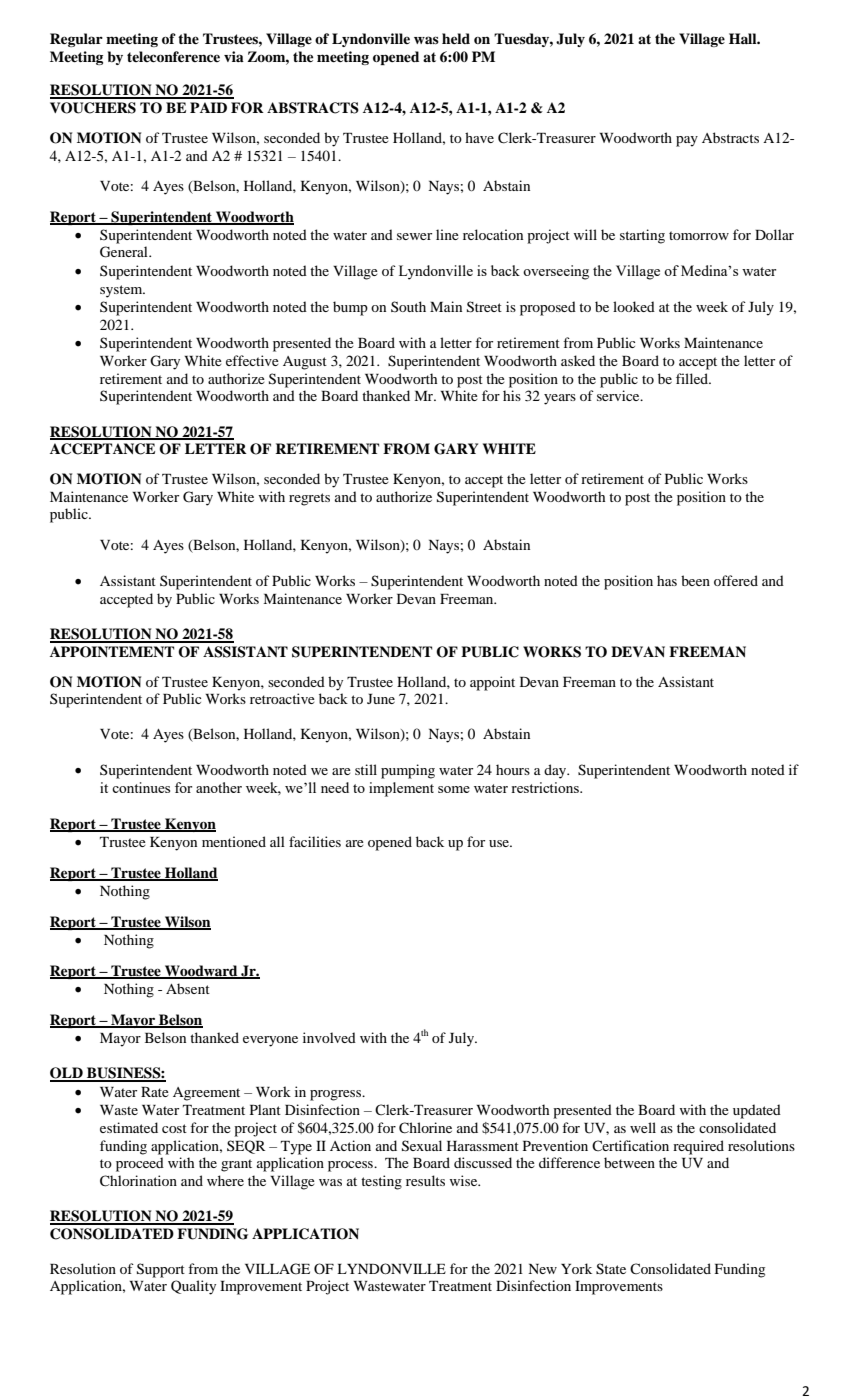 Image resolution: width=849 pixels, height=1400 pixels. I want to click on been, so click(695, 580).
